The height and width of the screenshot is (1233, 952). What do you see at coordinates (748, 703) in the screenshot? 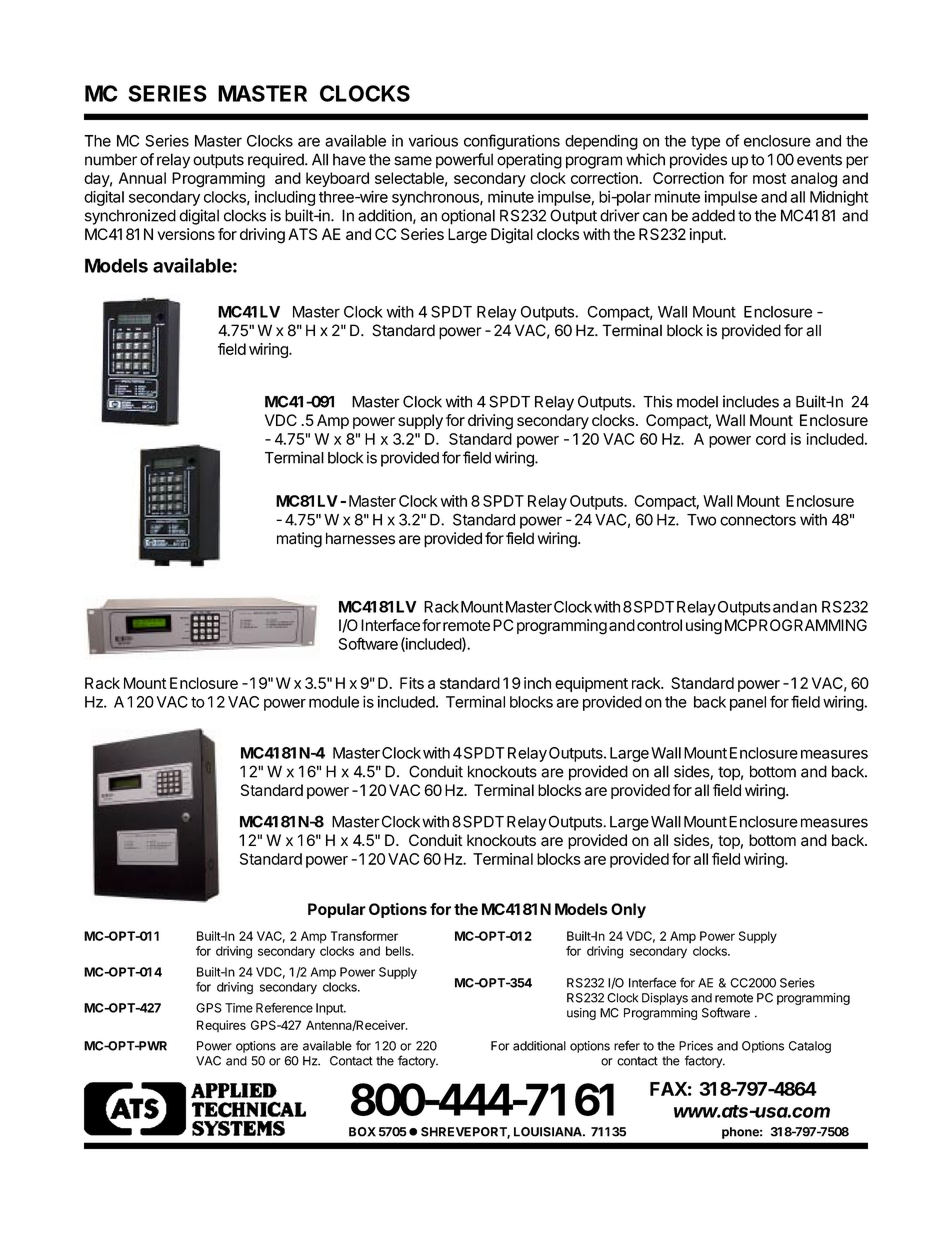
I see `panel` at bounding box center [748, 703].
